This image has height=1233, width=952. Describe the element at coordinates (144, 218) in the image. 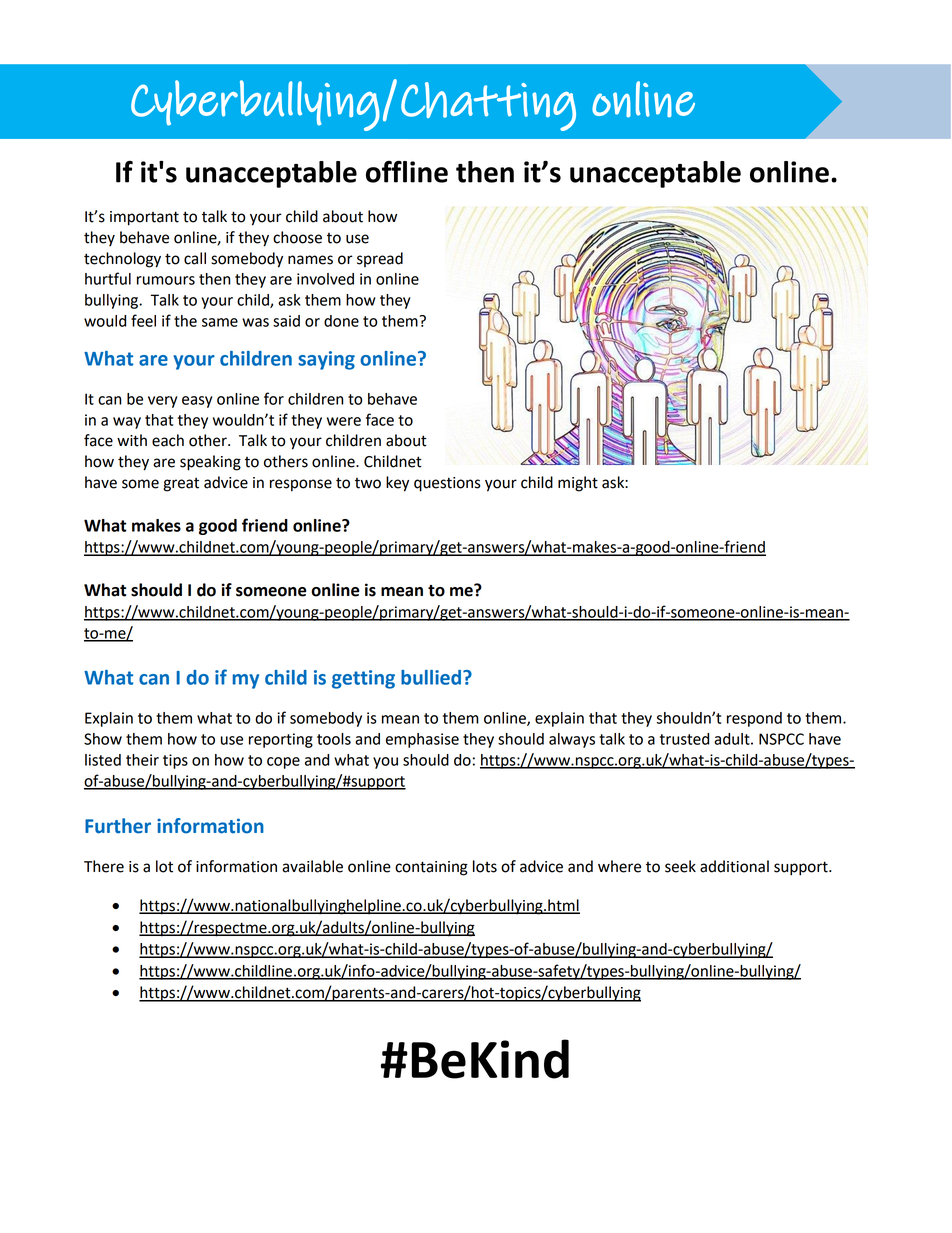

I see `important` at that location.
